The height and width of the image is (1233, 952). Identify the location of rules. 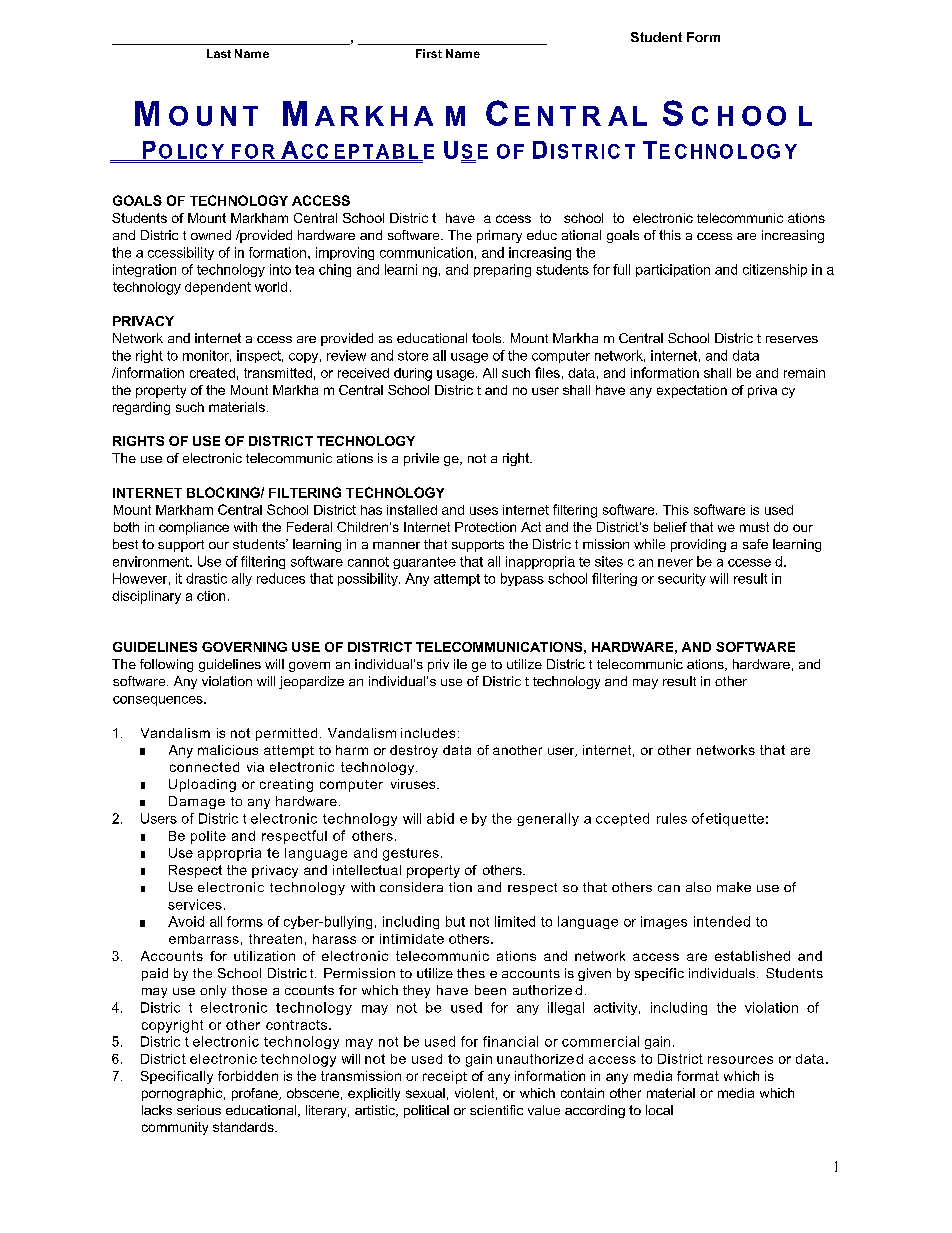
(672, 818).
